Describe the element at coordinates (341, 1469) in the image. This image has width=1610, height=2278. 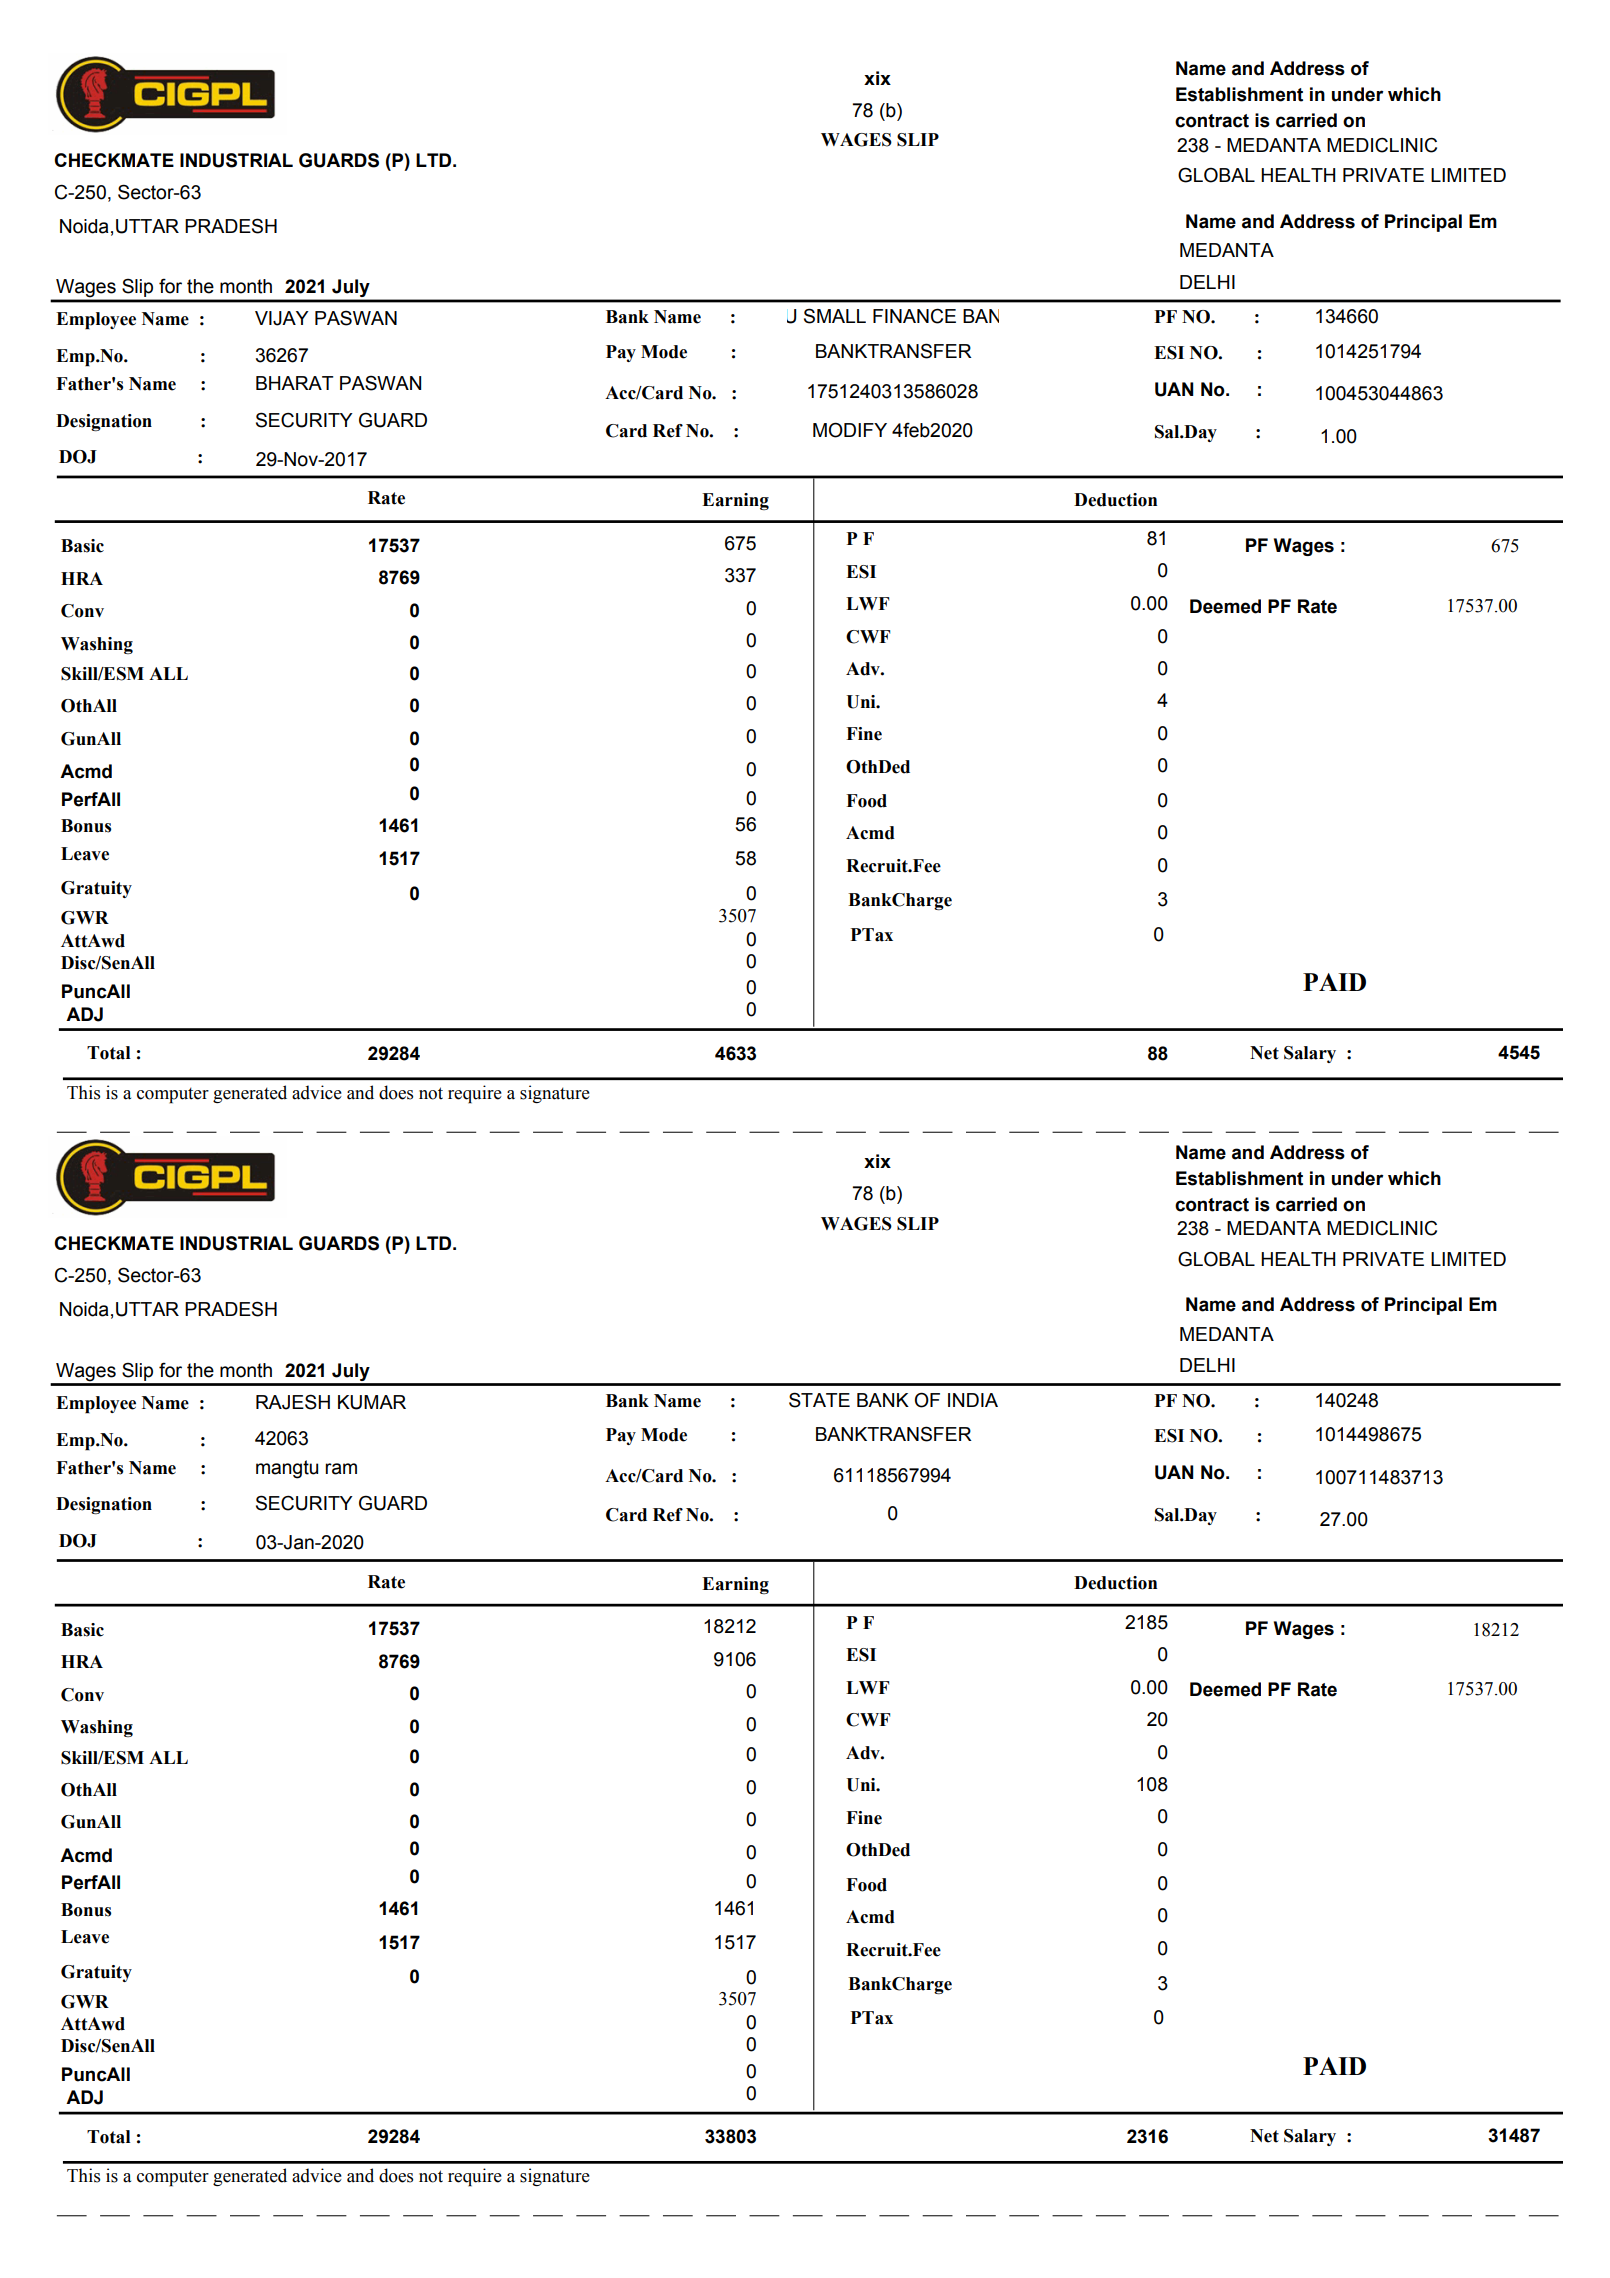
I see `ram` at that location.
